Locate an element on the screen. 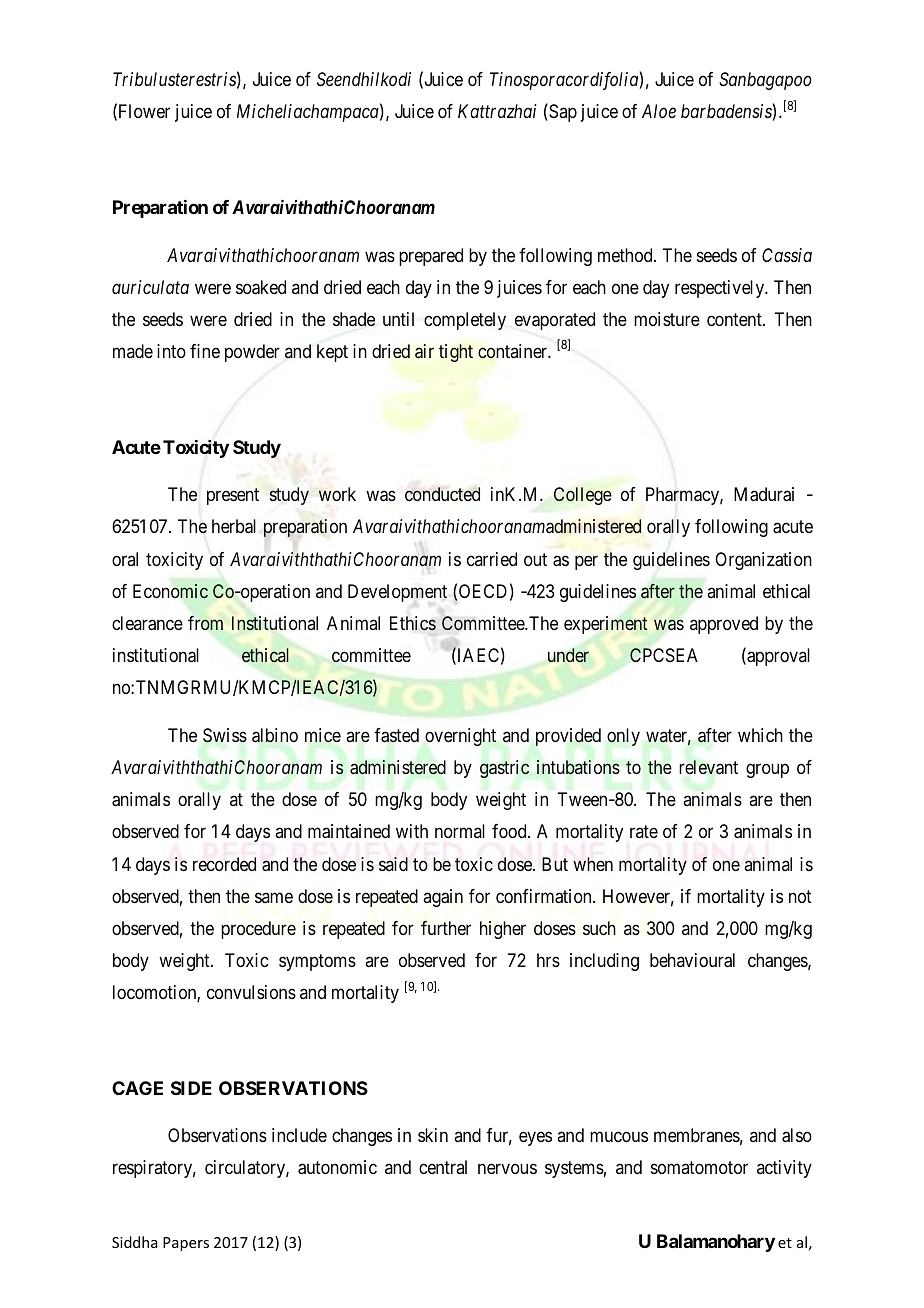  Aloe is located at coordinates (659, 111).
